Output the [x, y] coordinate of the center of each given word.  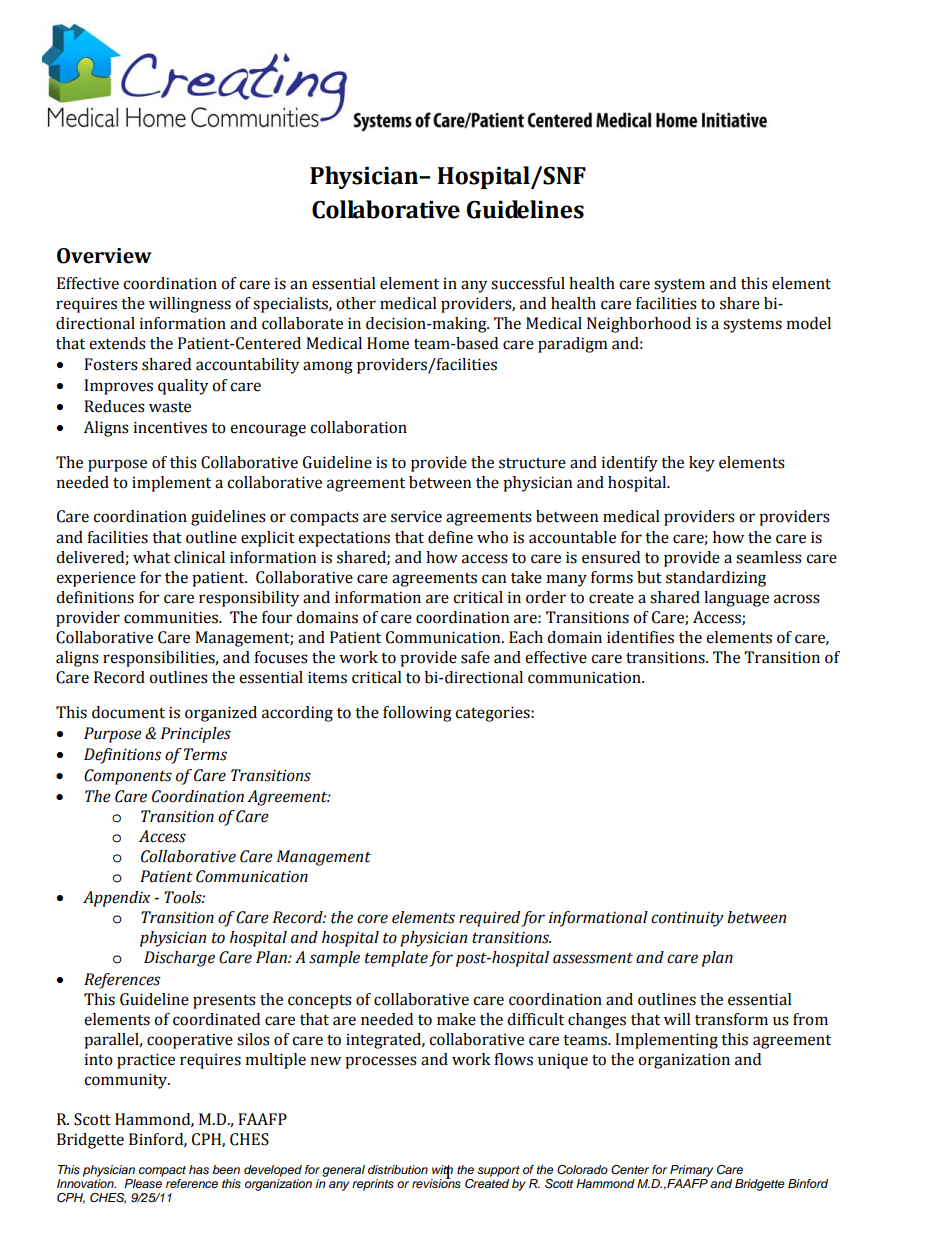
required [489, 919]
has [199, 1169]
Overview [104, 256]
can [494, 579]
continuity [687, 919]
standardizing [716, 579]
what [151, 557]
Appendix [116, 899]
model [809, 323]
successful [528, 283]
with [442, 1170]
